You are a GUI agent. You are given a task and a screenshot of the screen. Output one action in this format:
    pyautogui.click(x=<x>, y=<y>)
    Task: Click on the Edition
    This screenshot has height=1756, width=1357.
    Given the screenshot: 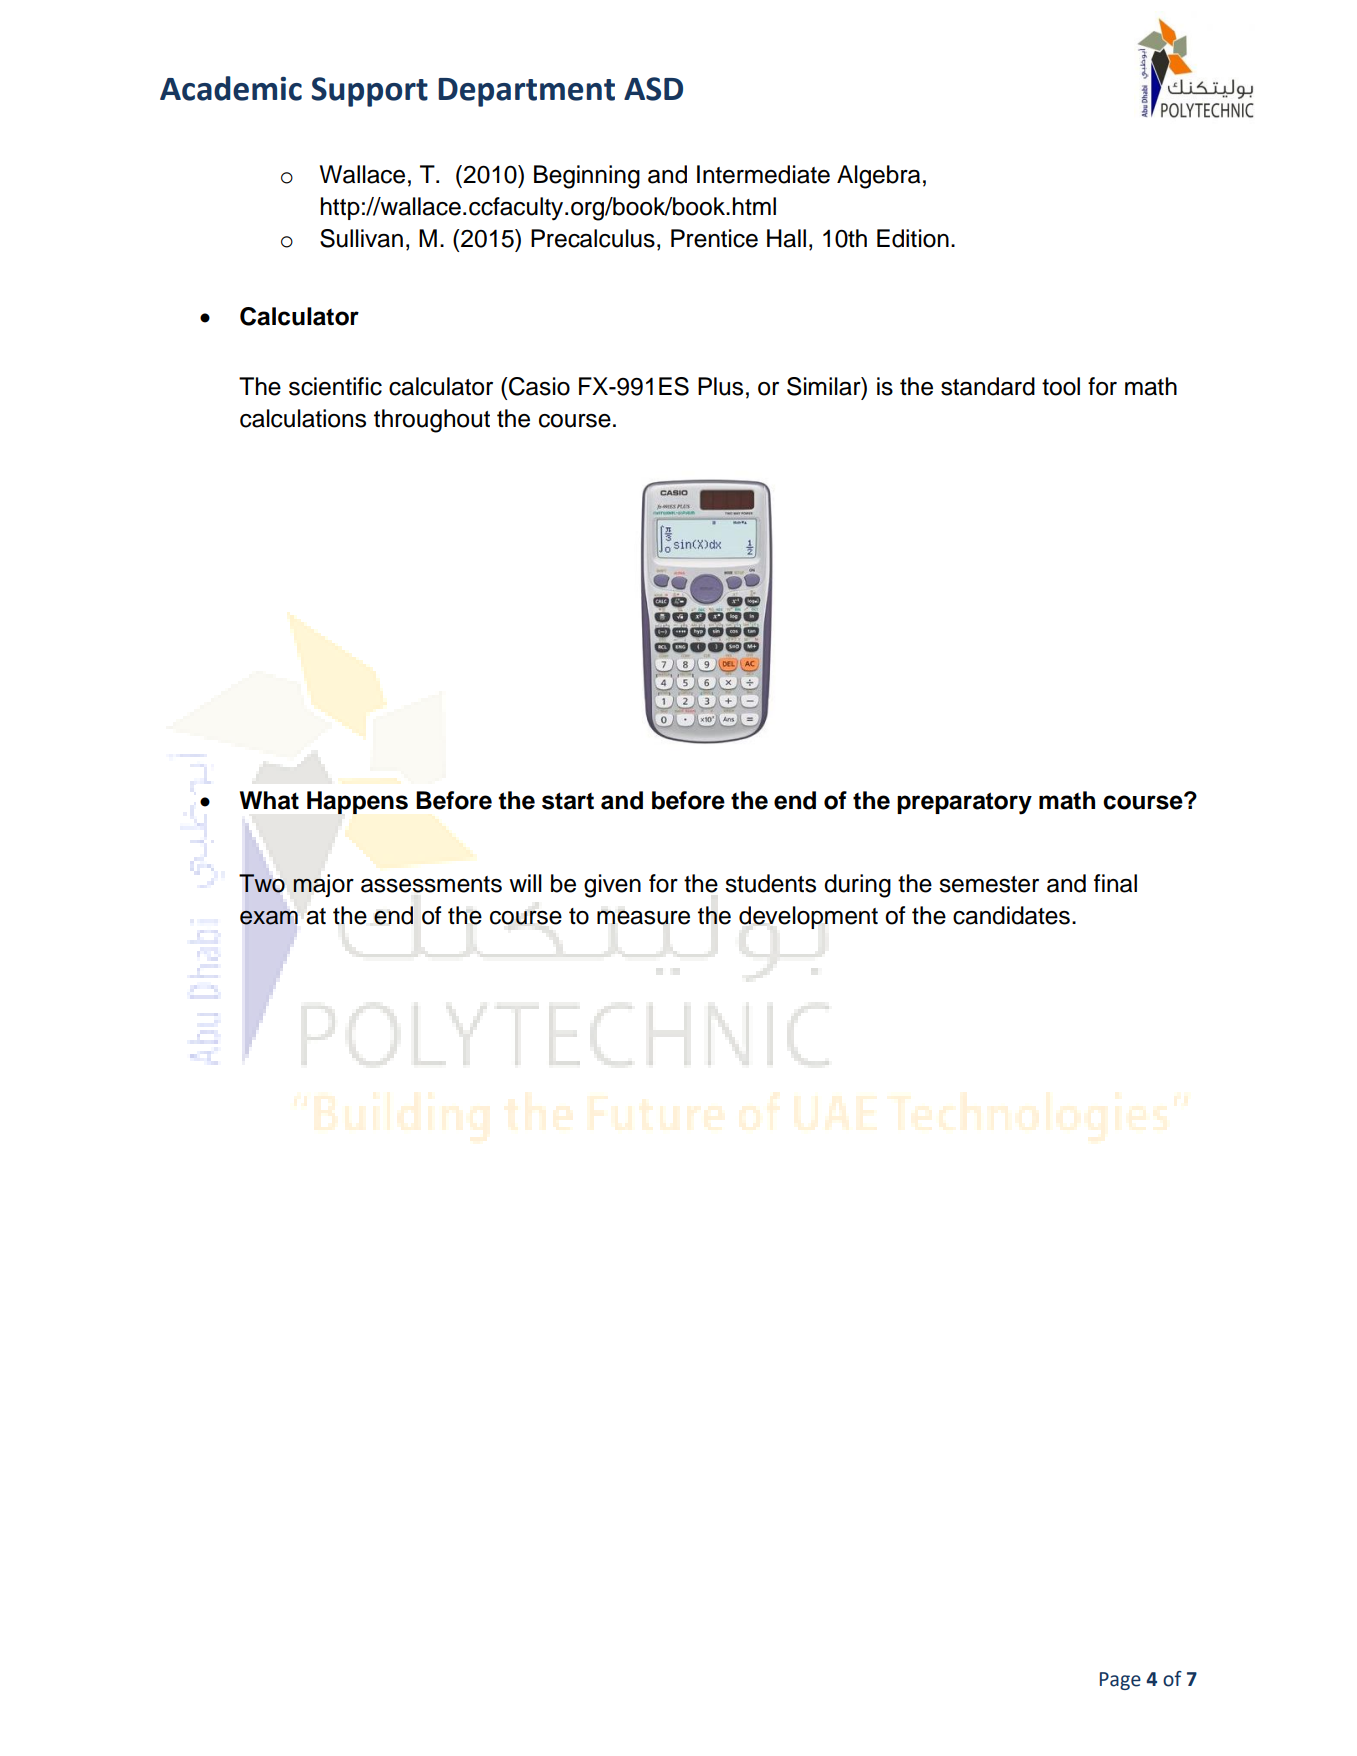 What is the action you would take?
    pyautogui.click(x=913, y=238)
